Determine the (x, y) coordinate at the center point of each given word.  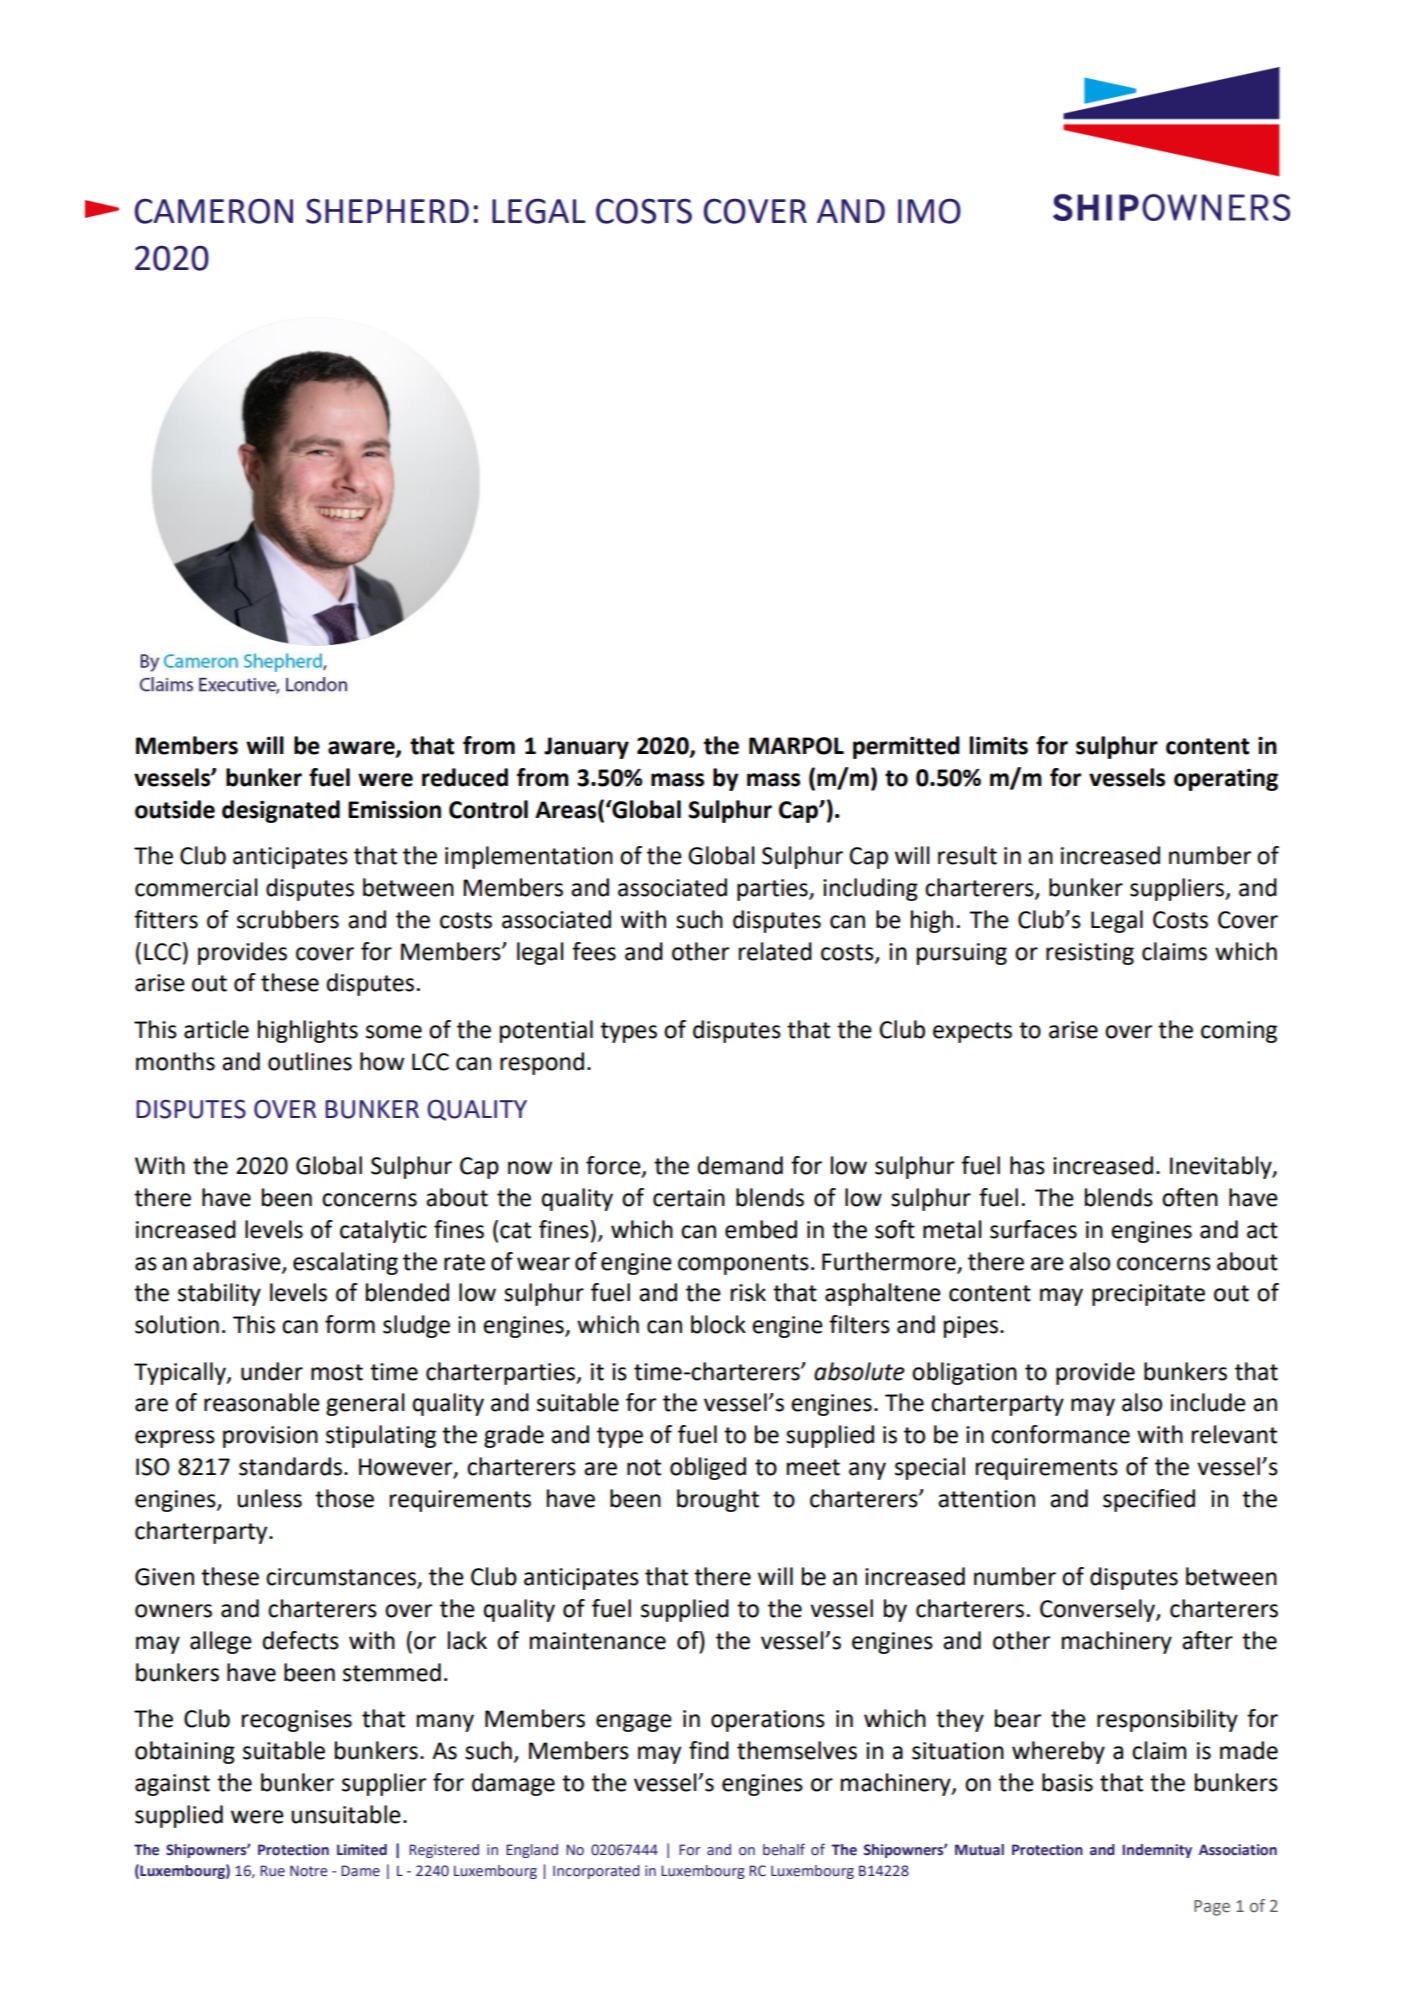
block (718, 1324)
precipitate (1148, 1295)
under (272, 1371)
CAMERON (213, 211)
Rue (272, 1871)
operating (1226, 780)
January (586, 748)
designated (281, 811)
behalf (784, 1849)
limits (999, 745)
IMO (929, 211)
